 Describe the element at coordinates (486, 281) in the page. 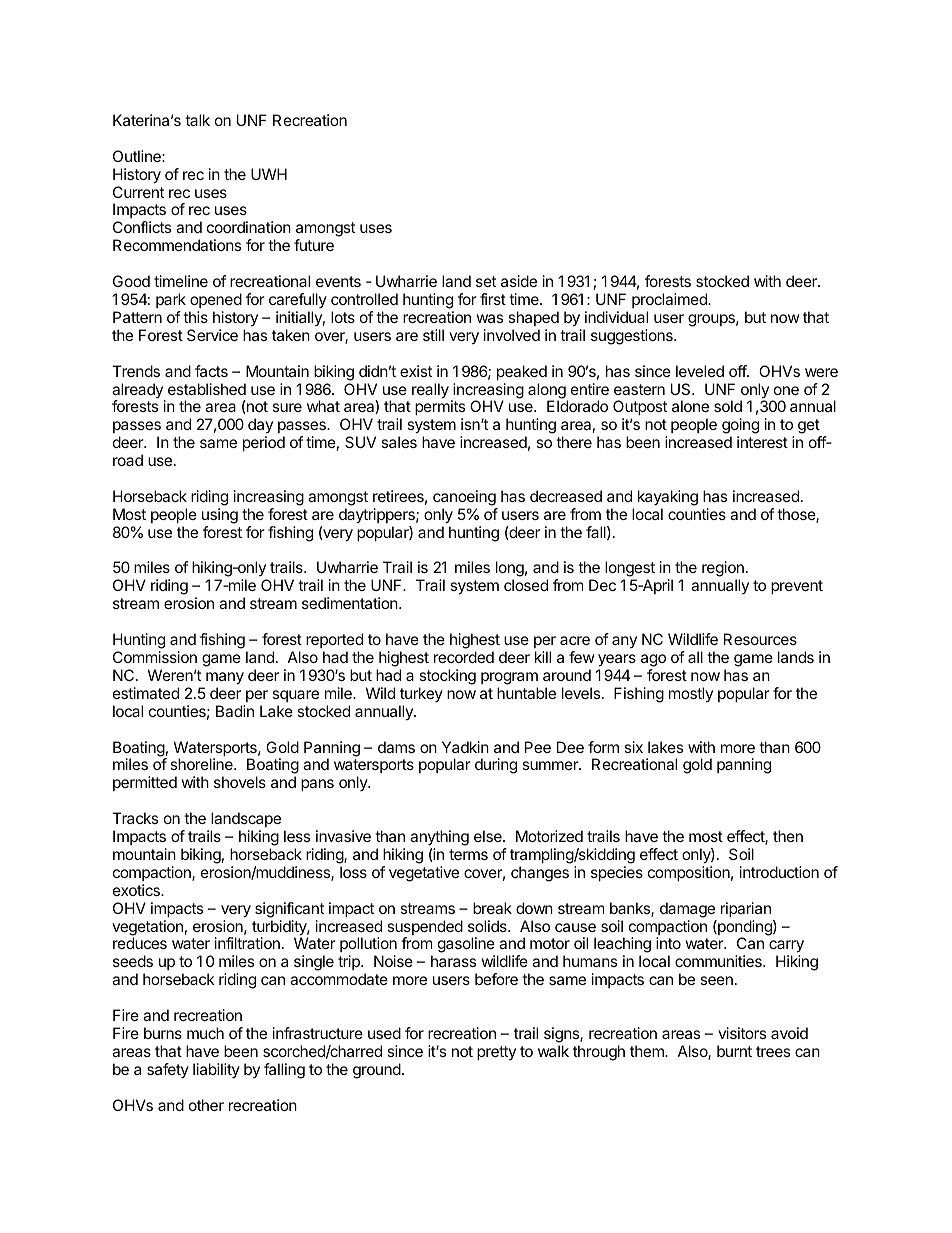

I see `set` at that location.
